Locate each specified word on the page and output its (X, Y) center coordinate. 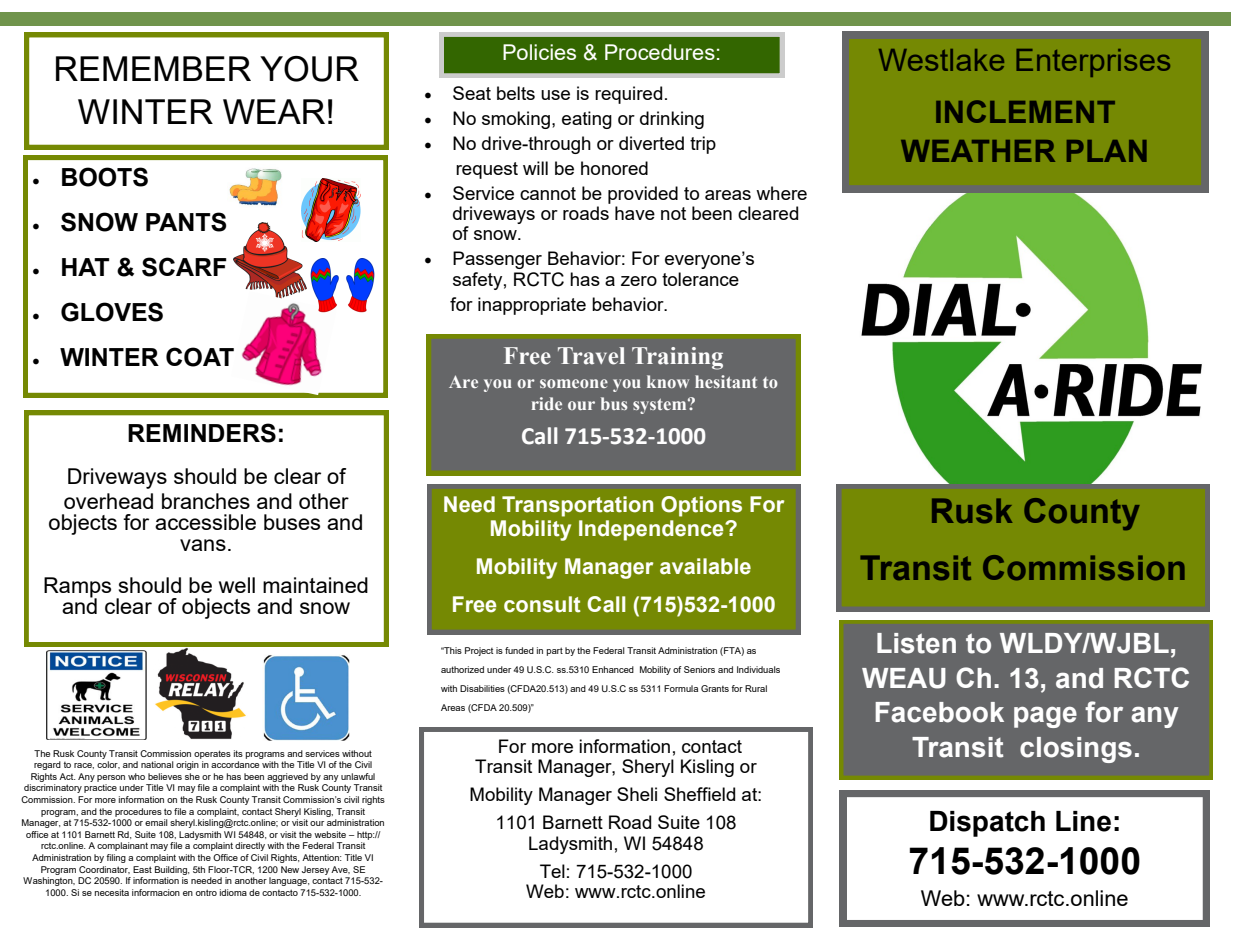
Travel (591, 356)
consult (542, 604)
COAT (200, 357)
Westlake (941, 60)
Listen (916, 643)
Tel (552, 871)
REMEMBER (153, 68)
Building (172, 870)
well (237, 585)
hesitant (726, 381)
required (628, 95)
